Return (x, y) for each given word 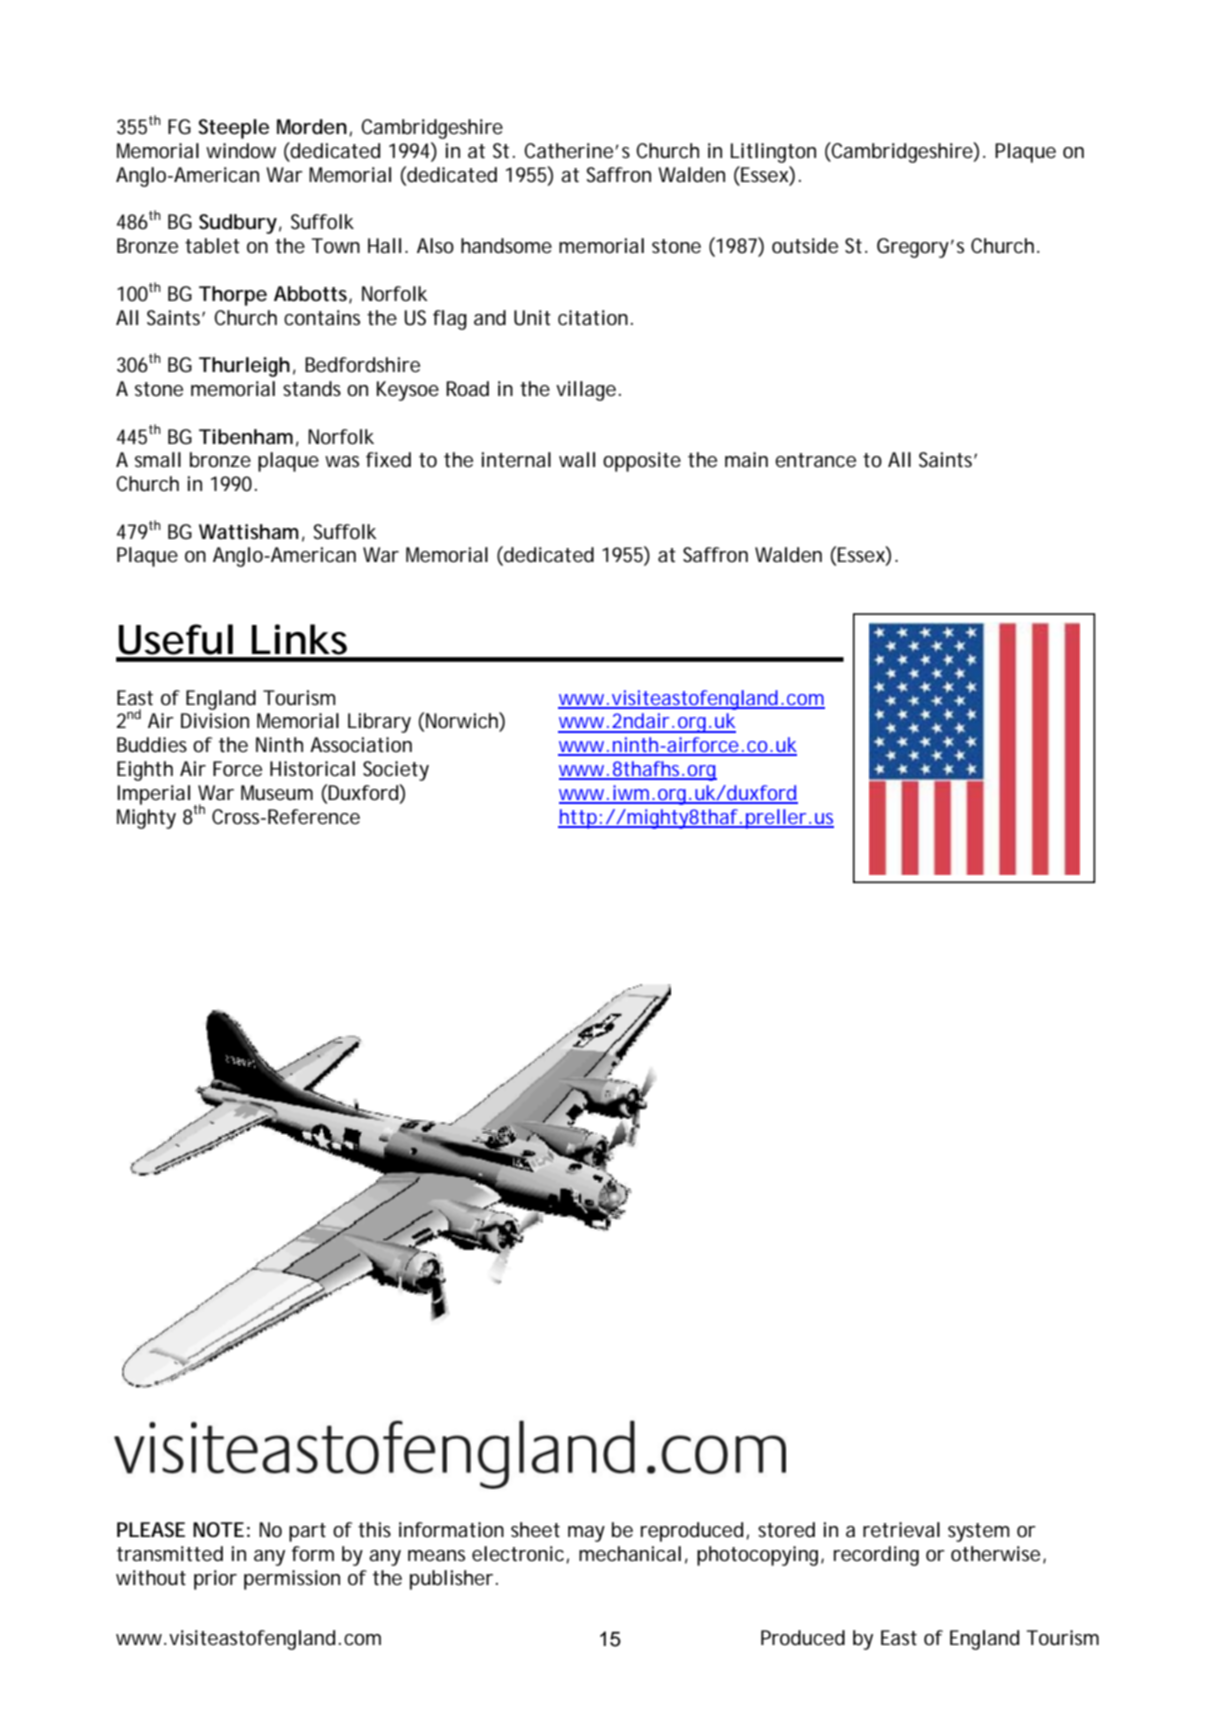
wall (577, 459)
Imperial (153, 795)
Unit (532, 318)
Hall (384, 245)
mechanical (630, 1553)
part (307, 1532)
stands (312, 389)
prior (215, 1580)
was (342, 461)
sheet (535, 1530)
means (436, 1556)
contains (322, 318)
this (374, 1530)
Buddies (152, 745)
